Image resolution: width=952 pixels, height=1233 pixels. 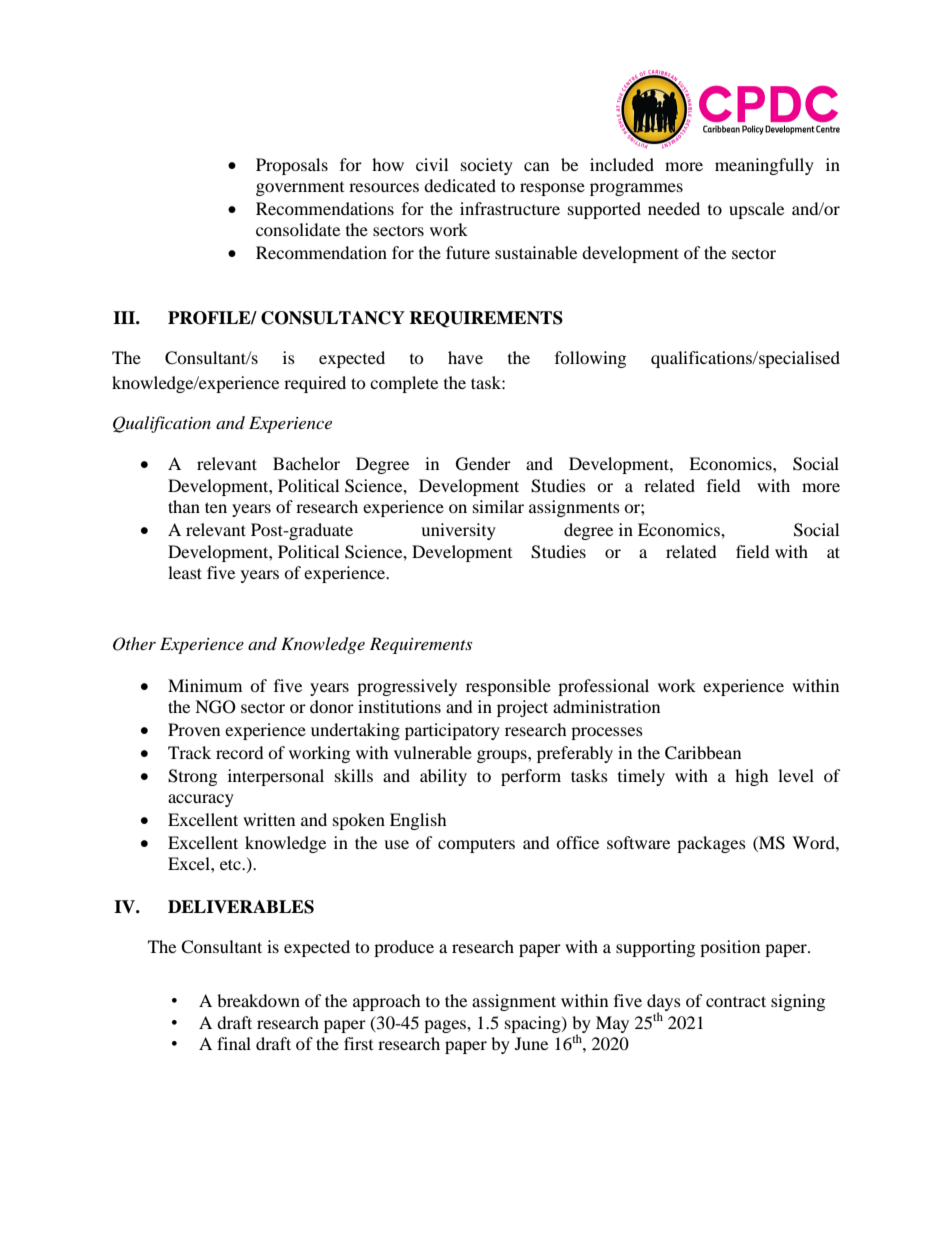 What do you see at coordinates (201, 800) in the screenshot?
I see `accuracy` at bounding box center [201, 800].
